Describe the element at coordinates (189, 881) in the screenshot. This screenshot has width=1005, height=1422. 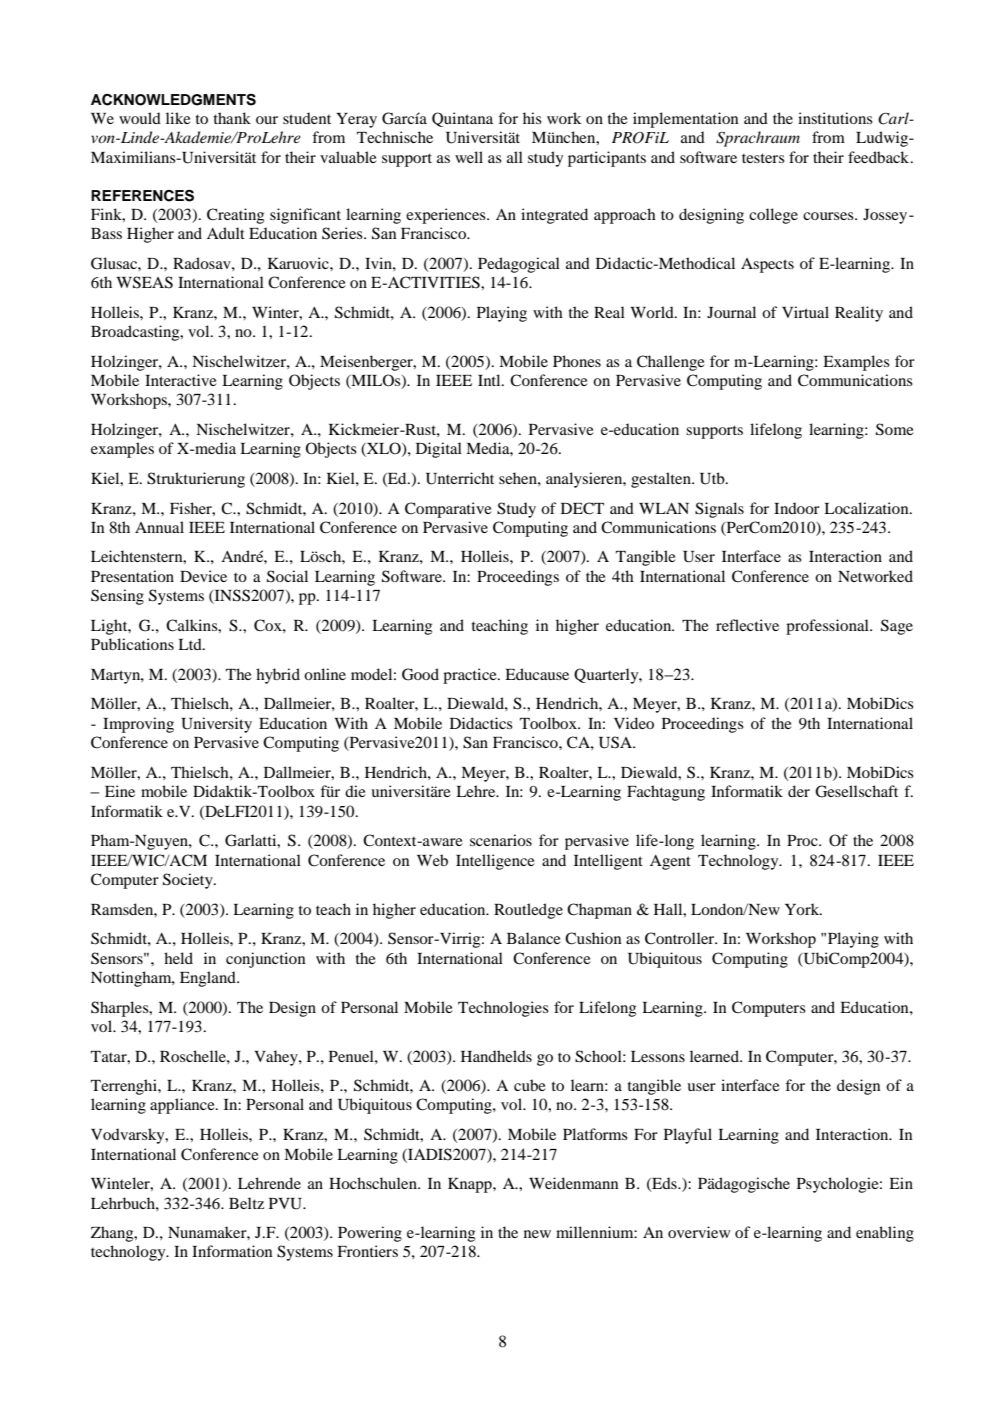
I see `Society` at that location.
